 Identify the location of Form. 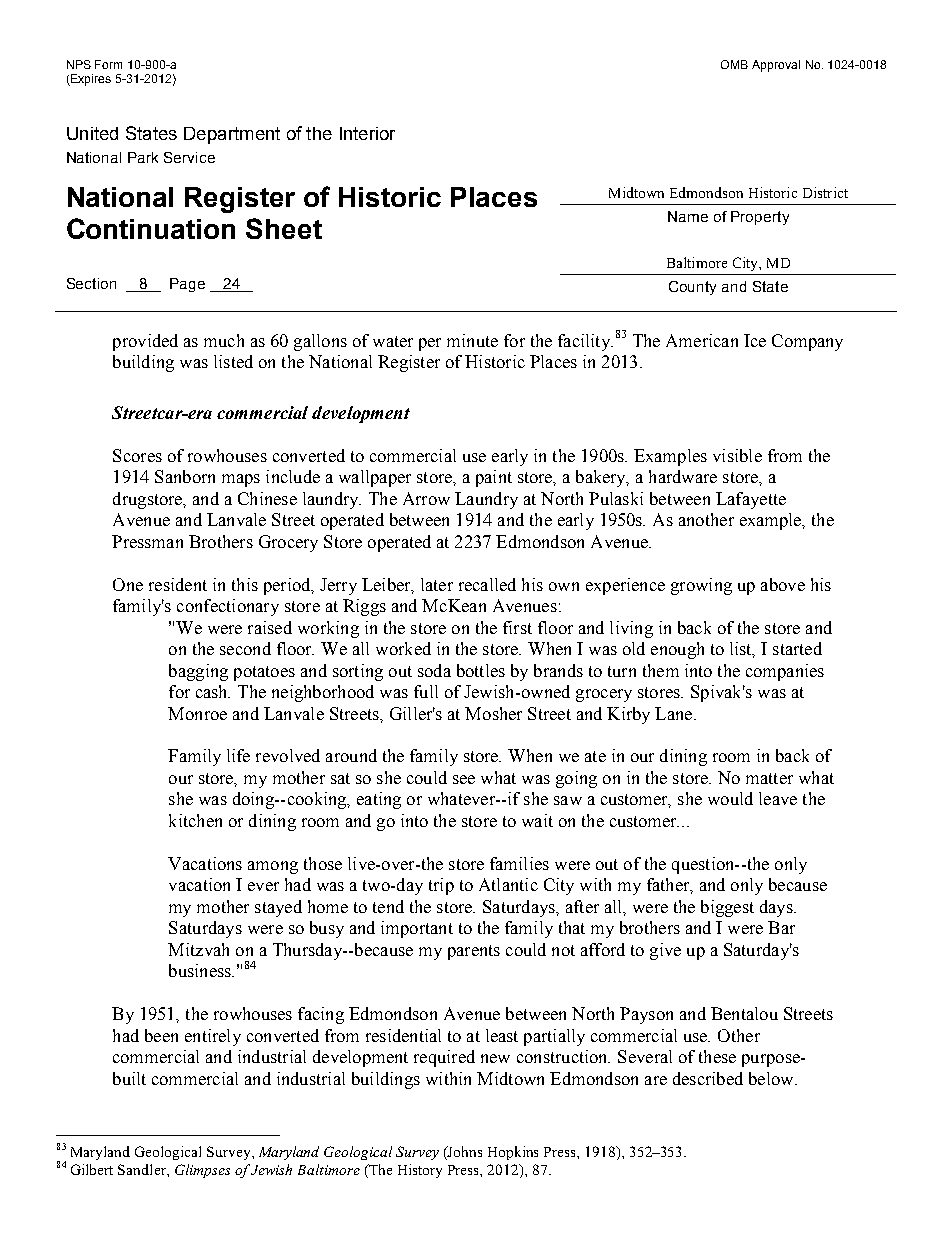
(108, 64).
